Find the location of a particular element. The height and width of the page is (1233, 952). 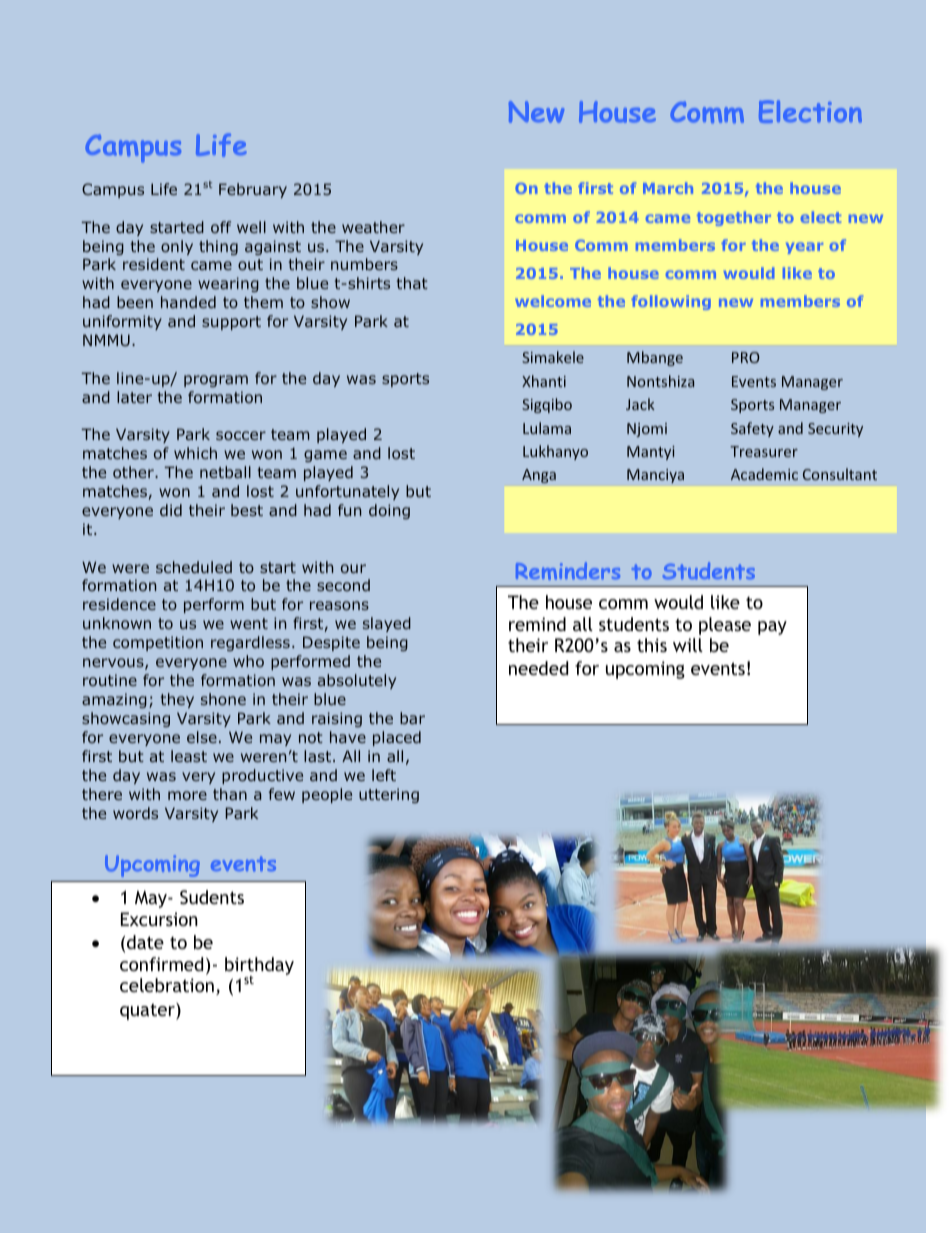

off is located at coordinates (221, 227).
